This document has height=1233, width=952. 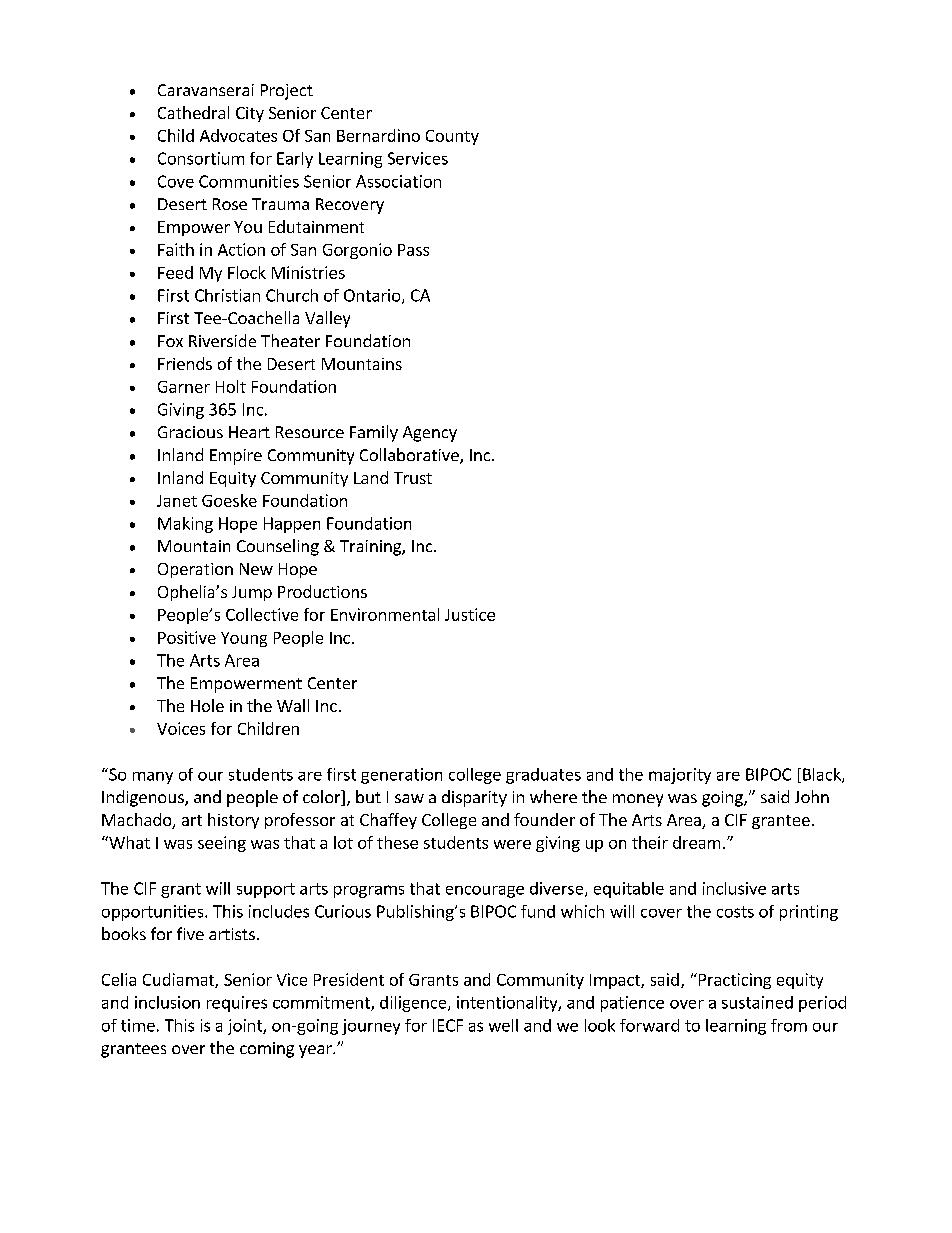 I want to click on Agency, so click(x=430, y=434).
